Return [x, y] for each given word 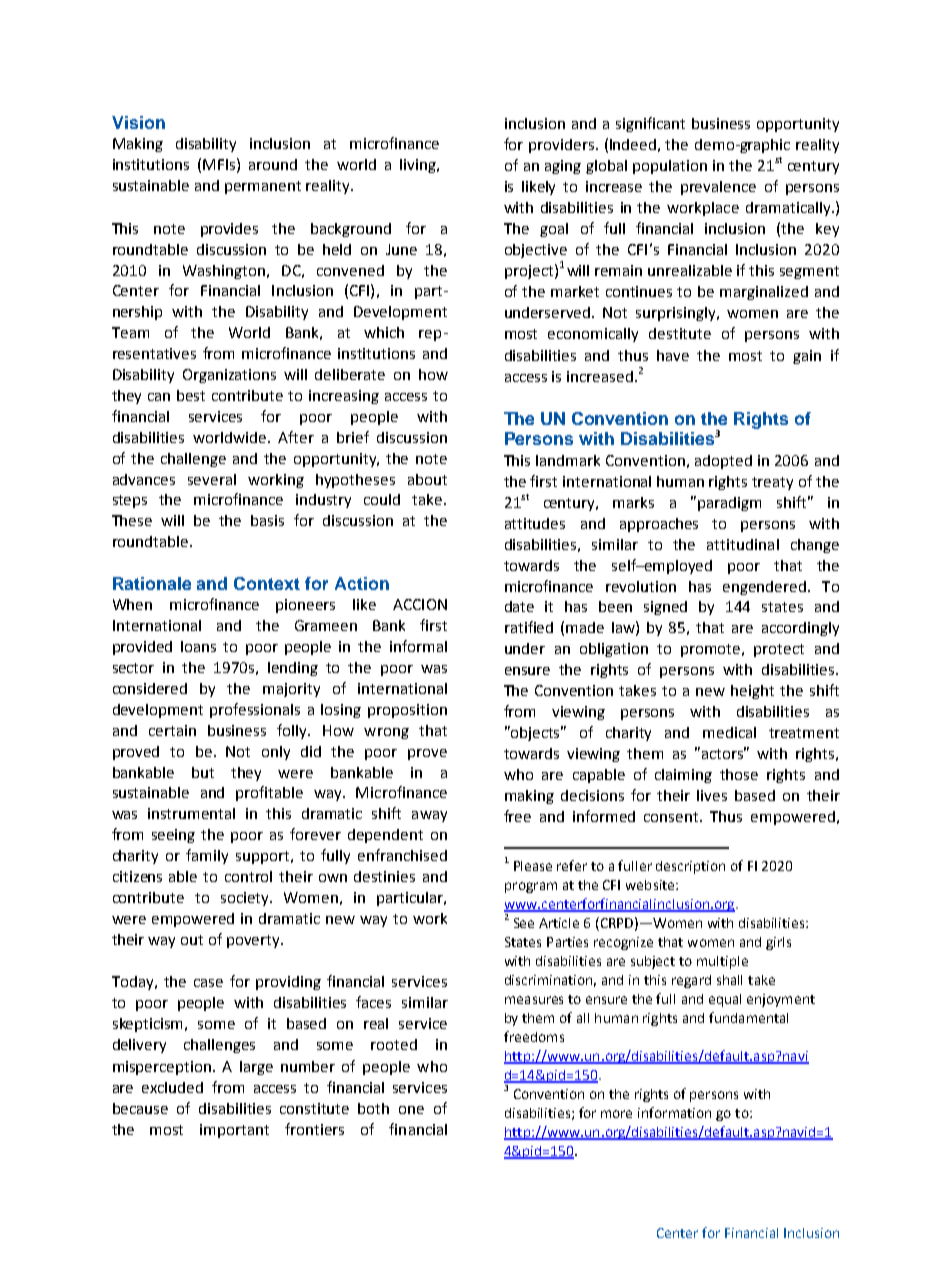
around [273, 164]
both [373, 1108]
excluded [172, 1087]
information [674, 1112]
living [419, 166]
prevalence [718, 188]
